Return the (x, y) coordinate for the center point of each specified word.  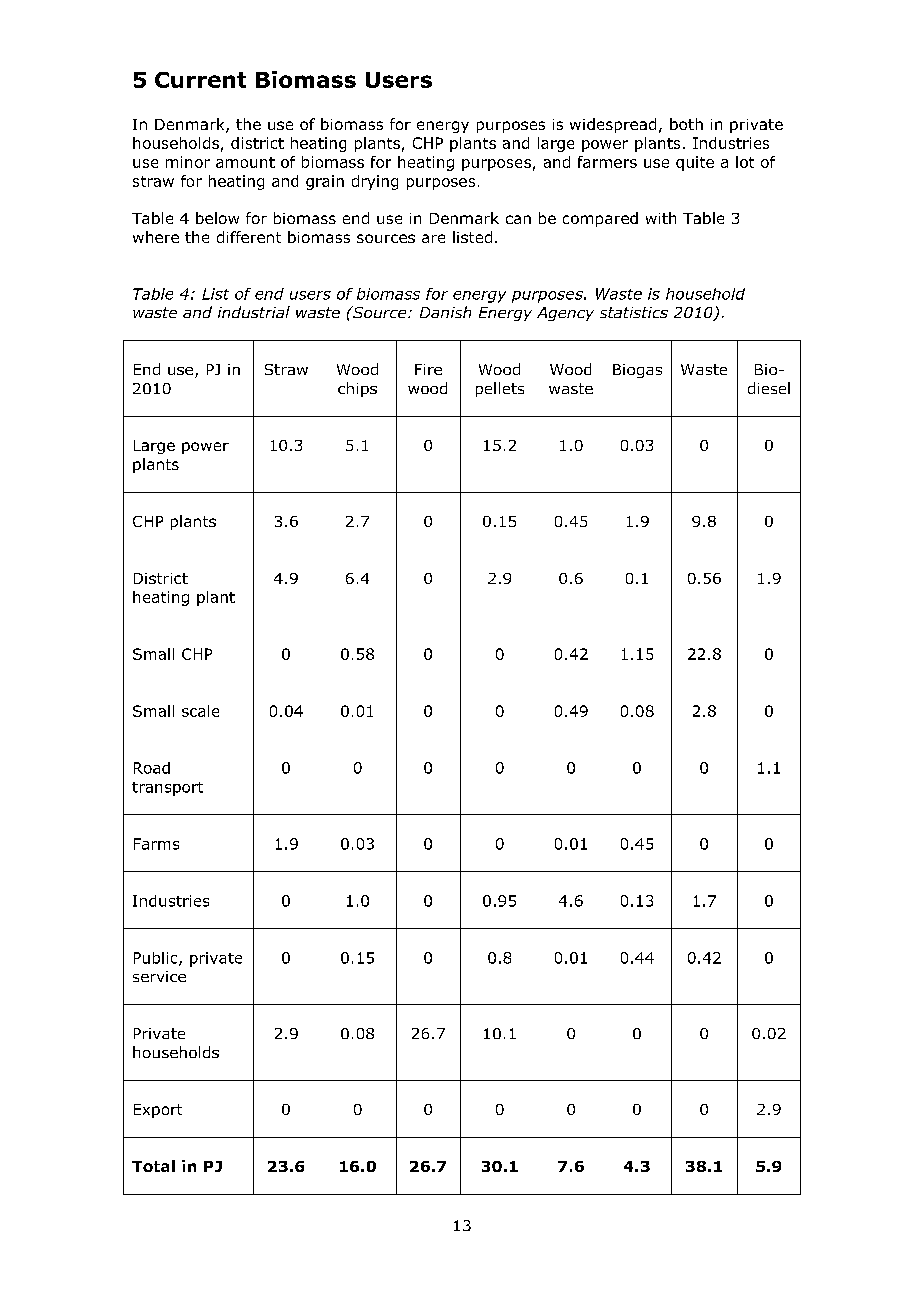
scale (200, 711)
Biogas (637, 371)
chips (357, 389)
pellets (500, 389)
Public (157, 959)
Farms (156, 844)
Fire (428, 369)
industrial (254, 312)
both (686, 124)
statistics (634, 312)
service (159, 976)
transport (167, 789)
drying (375, 182)
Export (158, 1111)
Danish (445, 312)
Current (200, 80)
